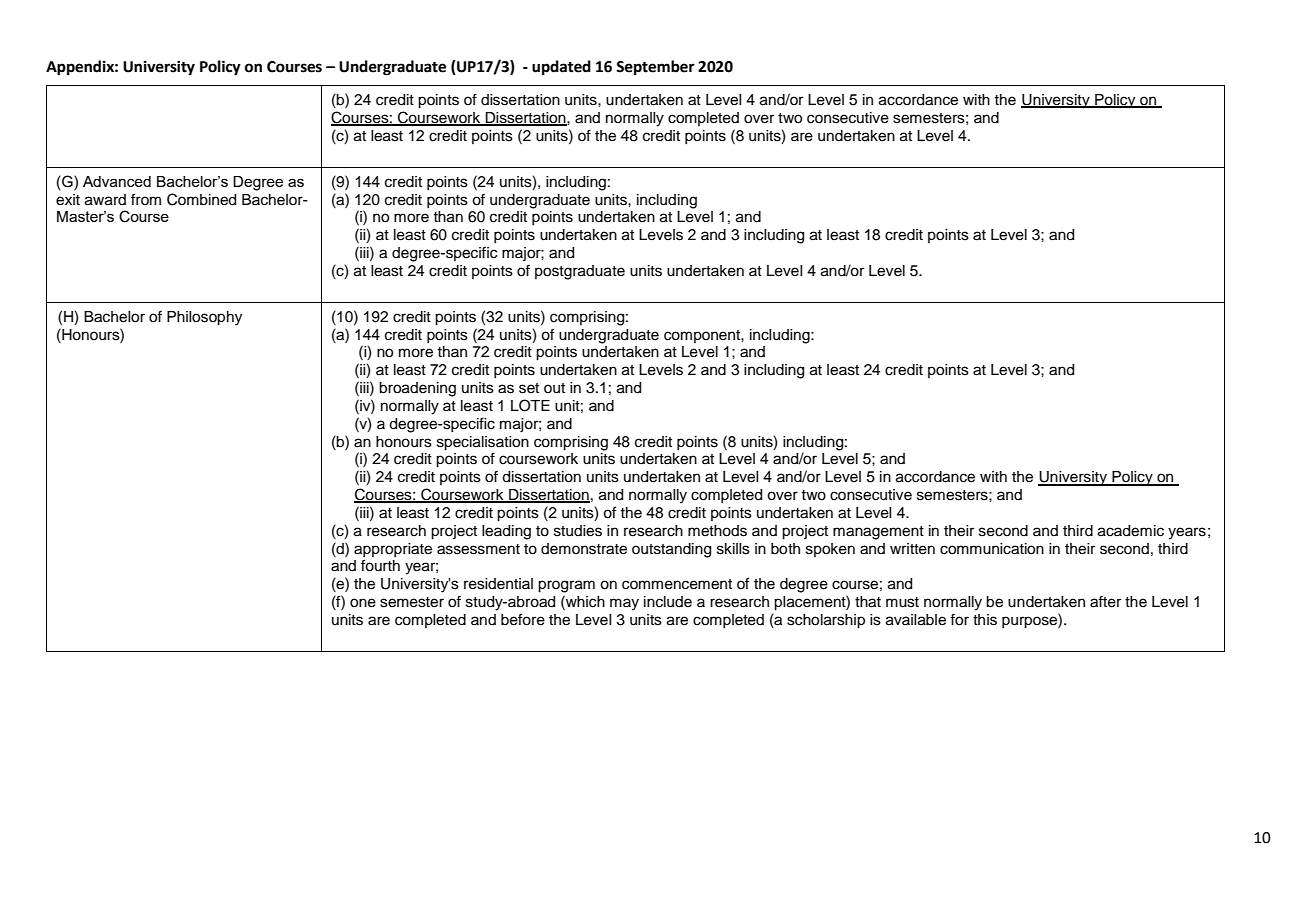 The image size is (1308, 924). Describe the element at coordinates (483, 443) in the screenshot. I see `specialisation` at that location.
